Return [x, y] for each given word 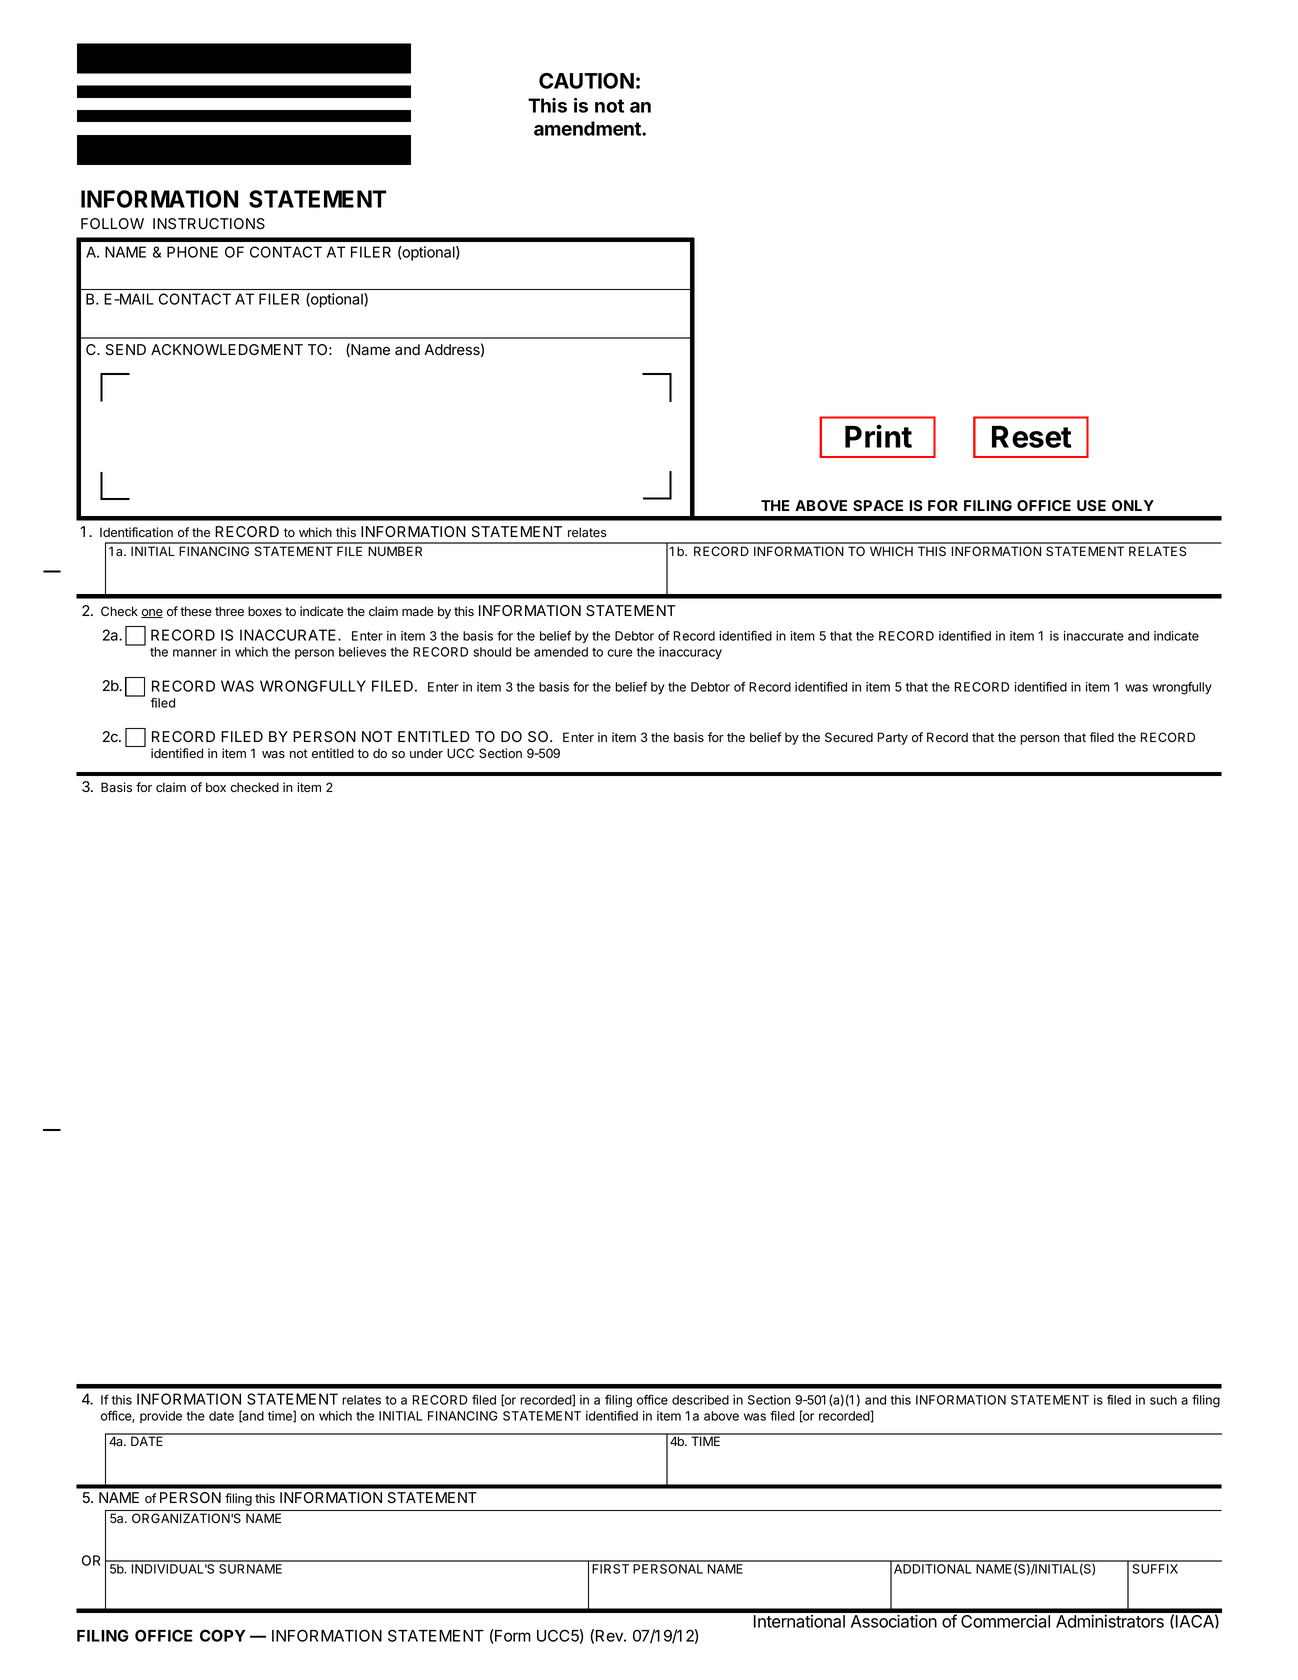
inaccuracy [690, 653]
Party [893, 738]
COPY [223, 1635]
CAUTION [586, 81]
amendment [588, 128]
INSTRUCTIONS [209, 224]
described [700, 1400]
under [426, 753]
